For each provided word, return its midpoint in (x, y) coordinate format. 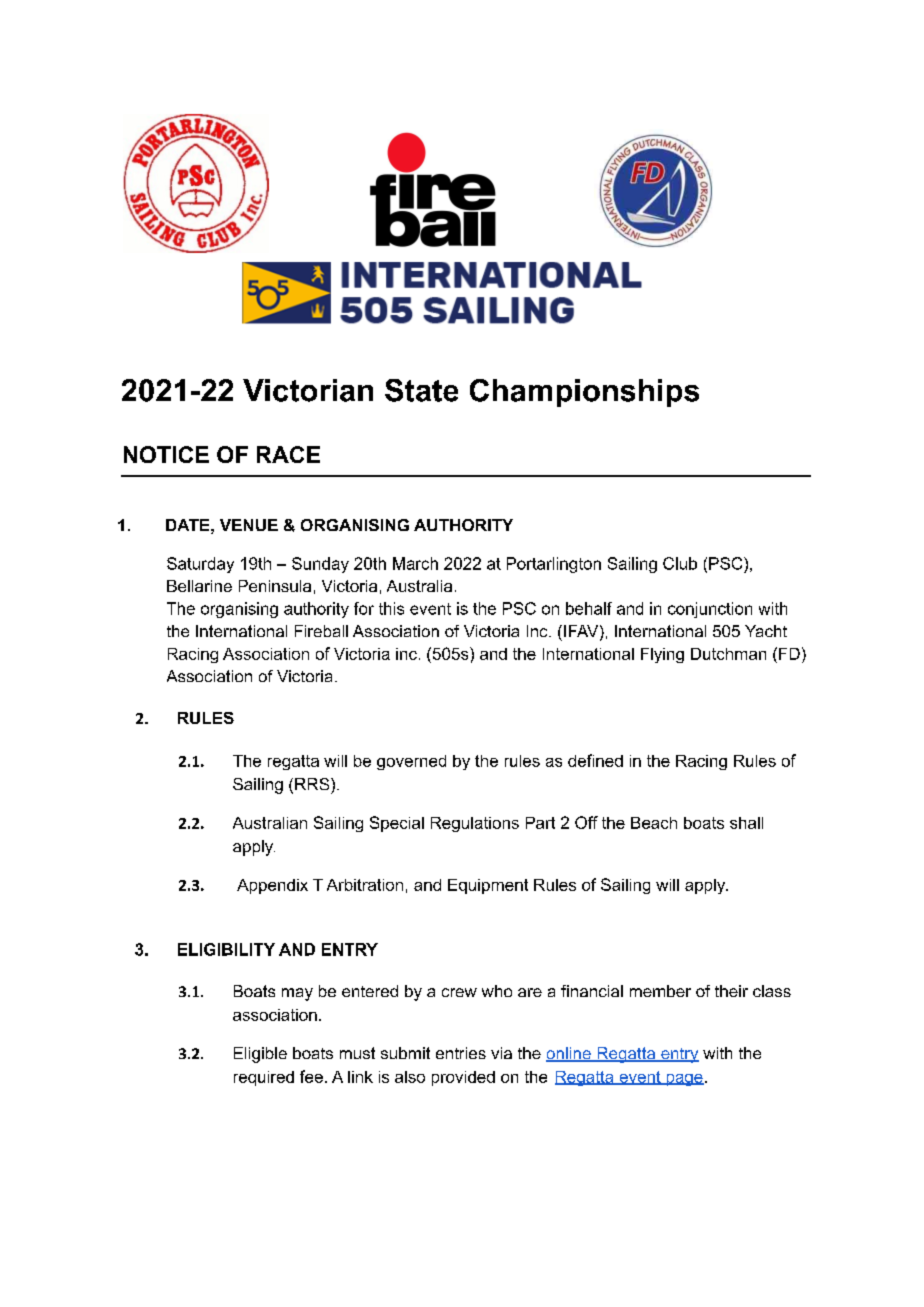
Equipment (488, 886)
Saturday (200, 565)
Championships (584, 393)
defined (595, 760)
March (415, 563)
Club (680, 563)
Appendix (272, 886)
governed (411, 762)
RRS (313, 784)
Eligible (260, 1055)
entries (461, 1053)
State (421, 390)
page (684, 1080)
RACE (288, 454)
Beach (654, 823)
